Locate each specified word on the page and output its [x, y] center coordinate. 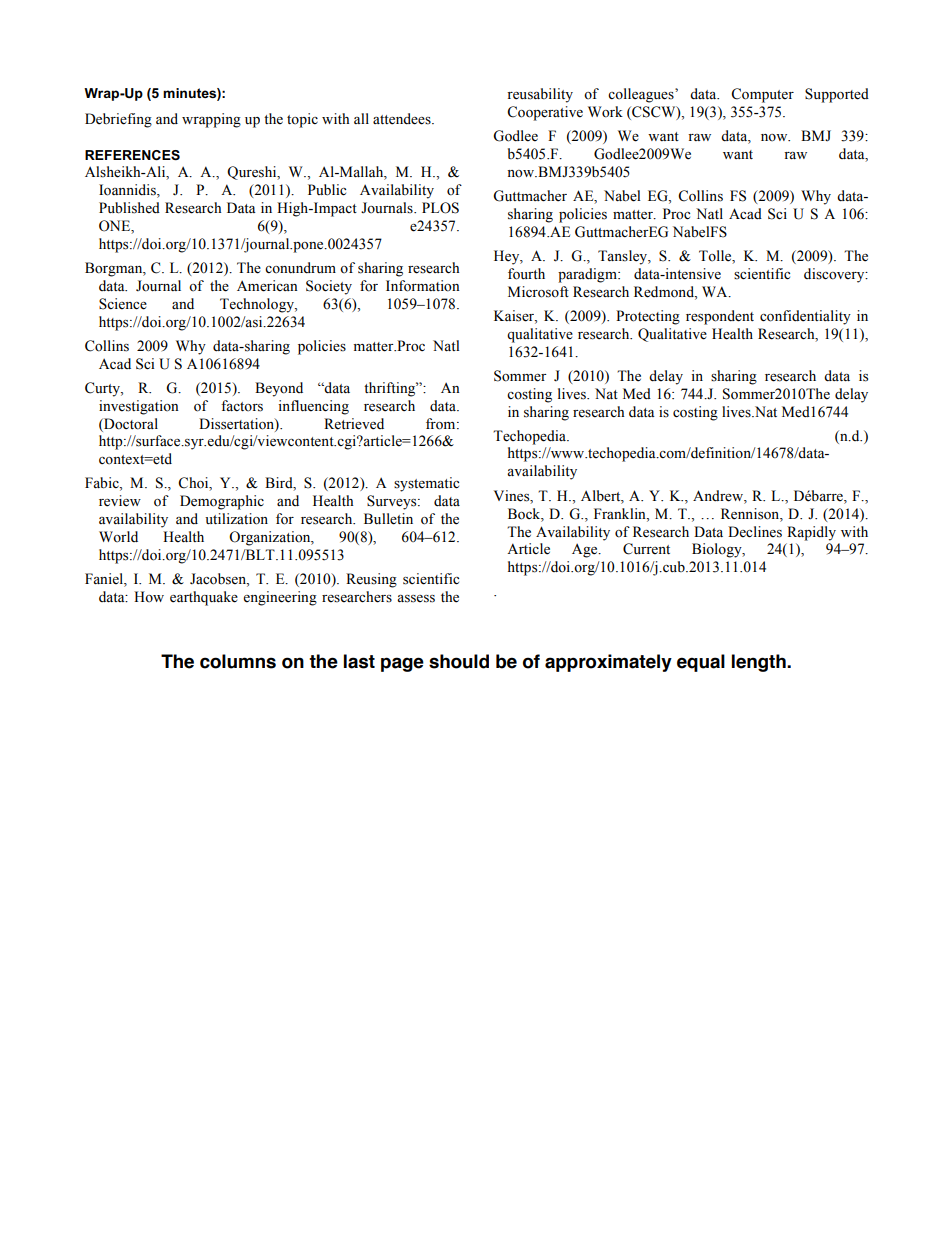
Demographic [222, 502]
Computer [762, 95]
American [267, 286]
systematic [426, 484]
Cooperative [545, 113]
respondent [720, 317]
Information [423, 286]
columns [238, 661]
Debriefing [118, 120]
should [459, 661]
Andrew [719, 496]
